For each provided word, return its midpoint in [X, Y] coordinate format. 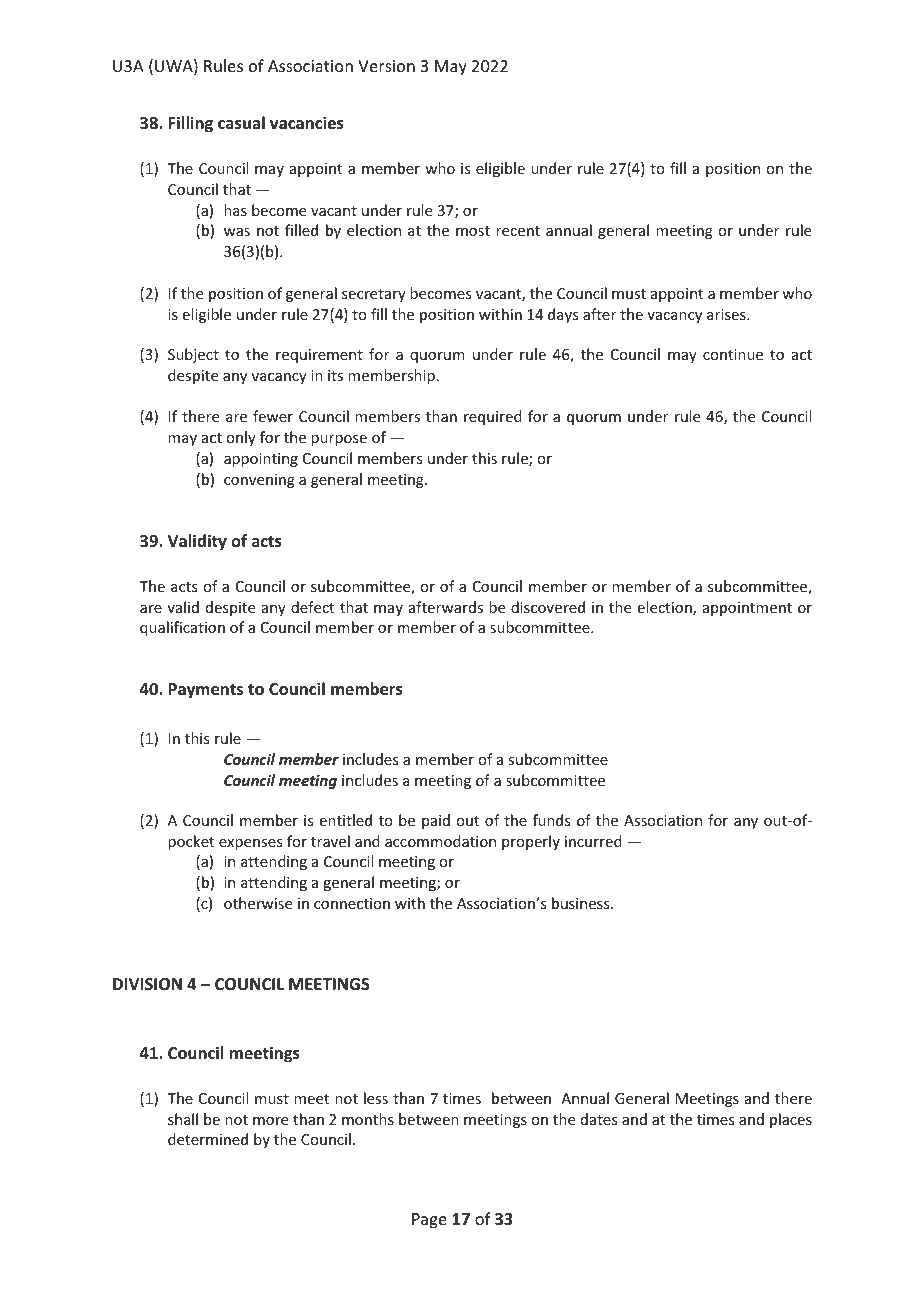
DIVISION [147, 984]
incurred [593, 841]
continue [733, 354]
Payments [205, 691]
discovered [548, 607]
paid [436, 821]
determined [208, 1139]
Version [386, 66]
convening [259, 481]
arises [727, 314]
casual [241, 123]
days [563, 315]
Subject [193, 355]
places [791, 1120]
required [493, 417]
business [582, 903]
